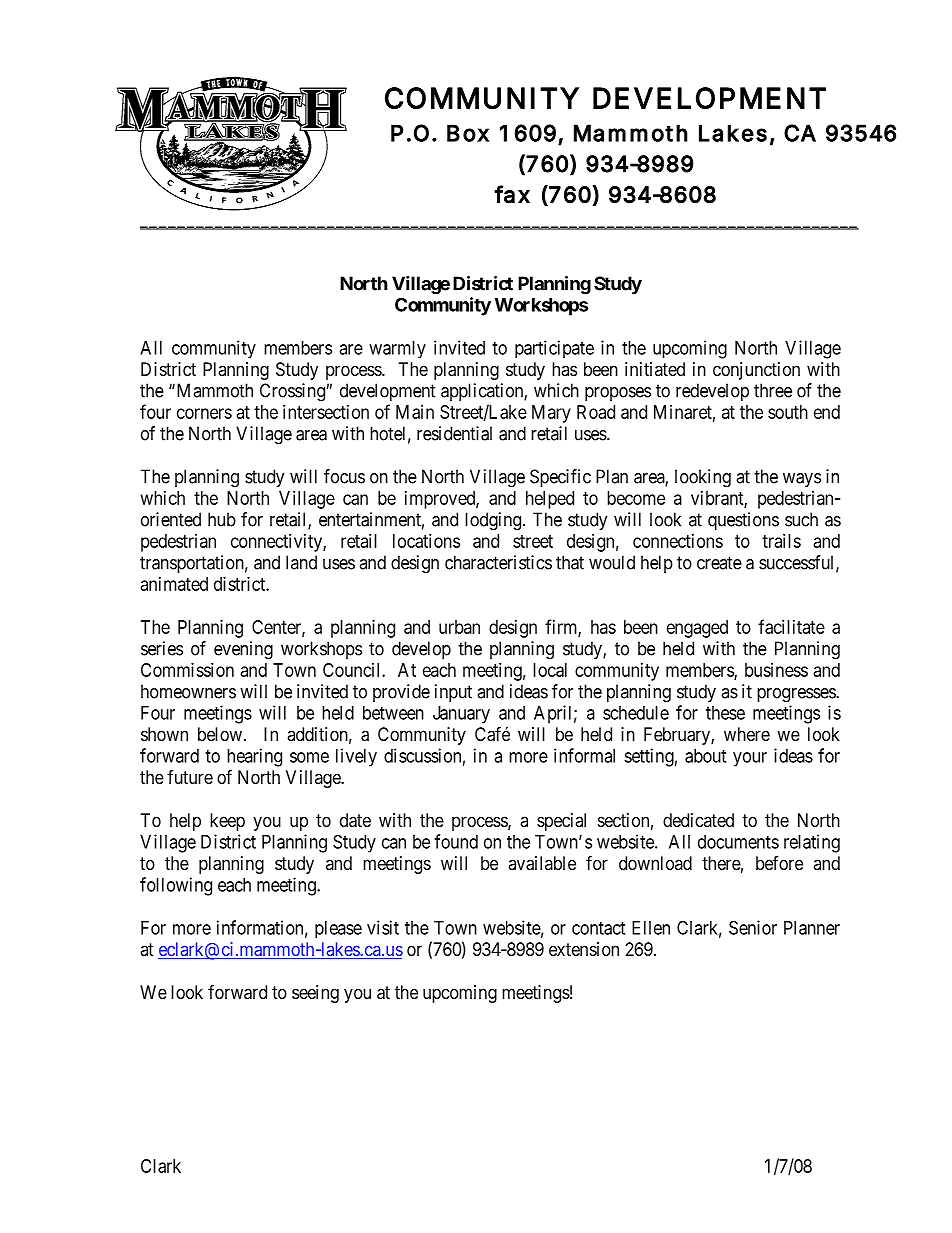 The width and height of the document is (952, 1233). Describe the element at coordinates (292, 392) in the document. I see `Crossing` at that location.
